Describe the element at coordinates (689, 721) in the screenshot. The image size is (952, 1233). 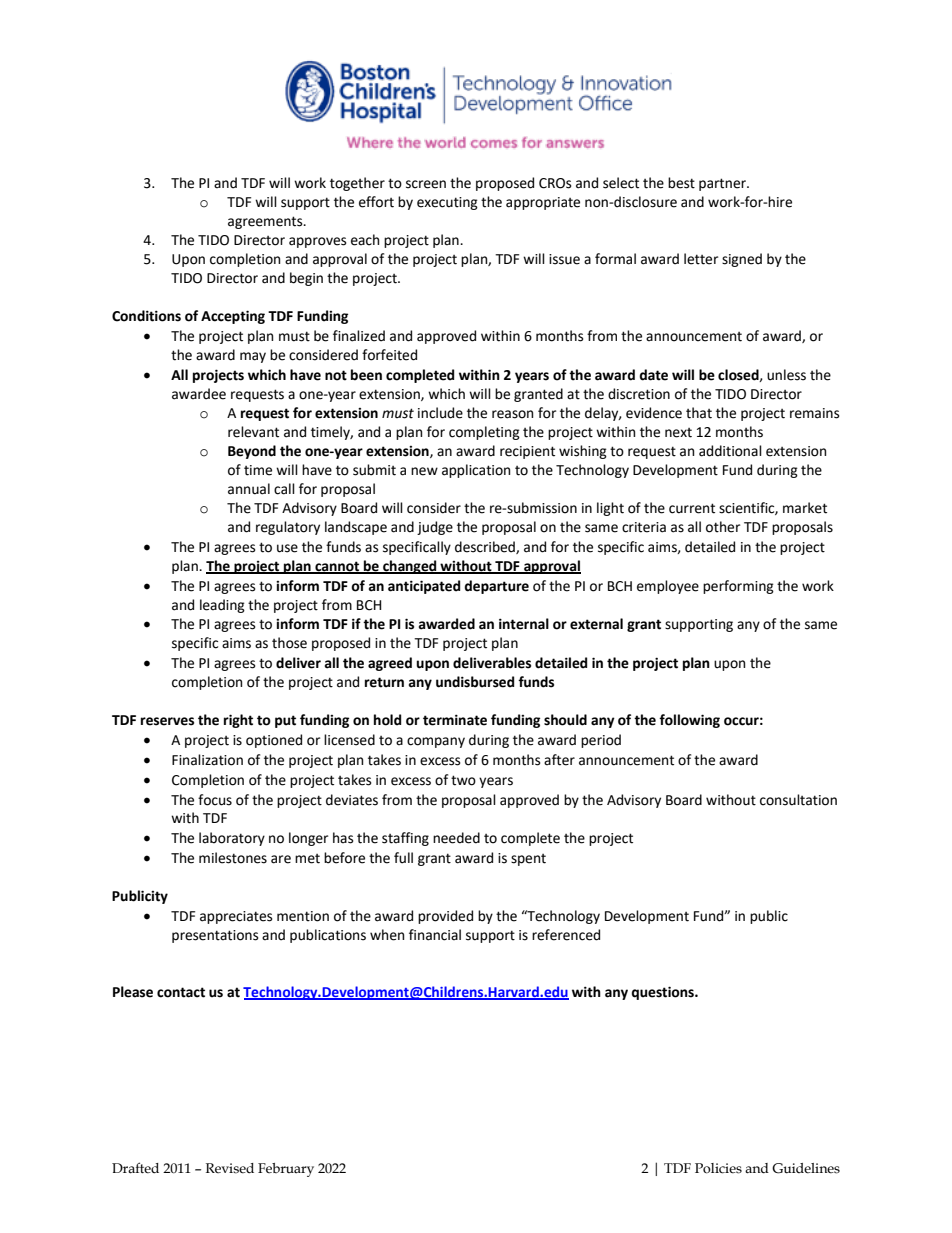
I see `following` at that location.
